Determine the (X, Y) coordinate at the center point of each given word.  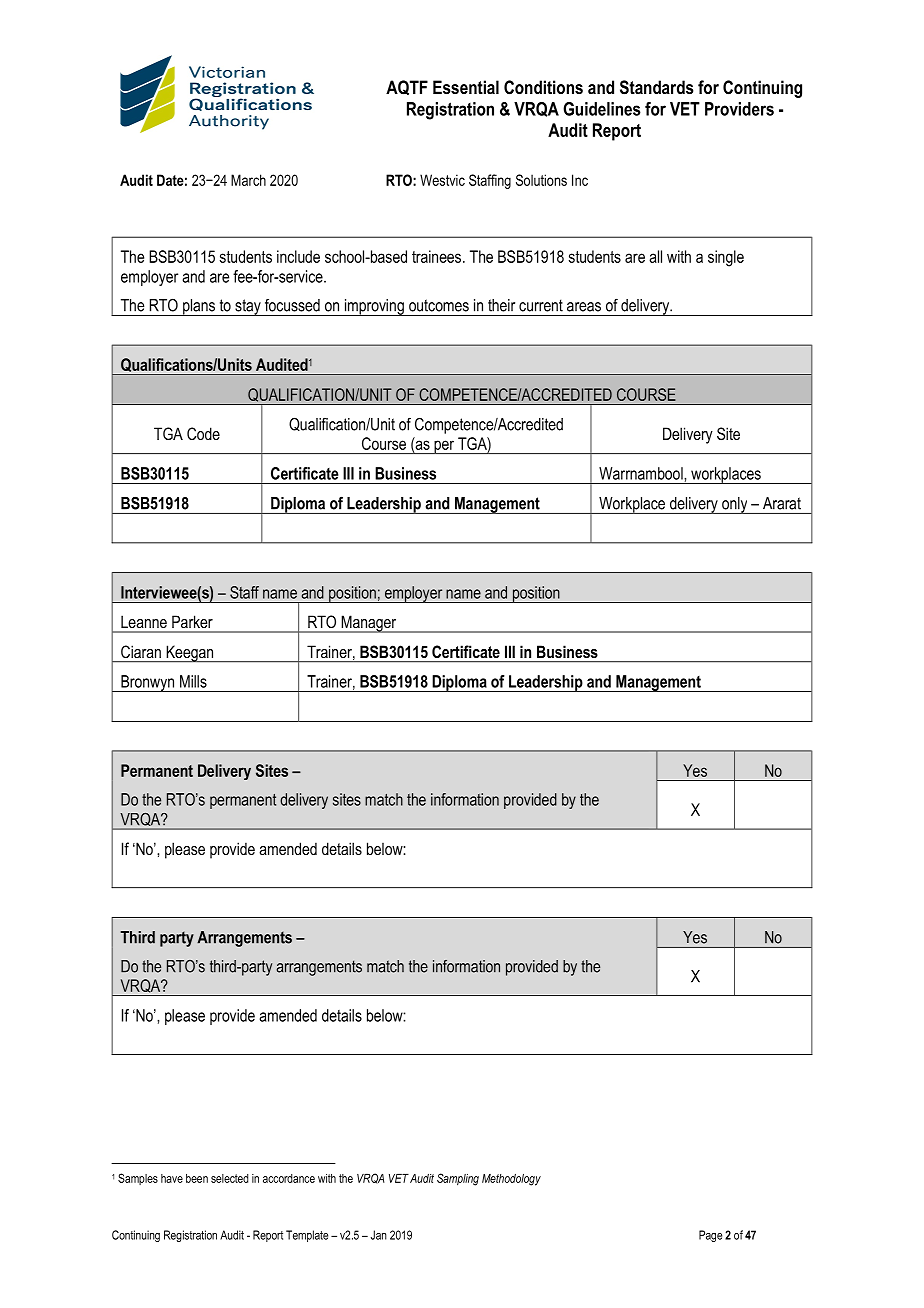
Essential (466, 87)
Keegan (190, 654)
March (248, 180)
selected (229, 1178)
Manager (369, 624)
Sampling (458, 1179)
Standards (657, 87)
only (735, 505)
